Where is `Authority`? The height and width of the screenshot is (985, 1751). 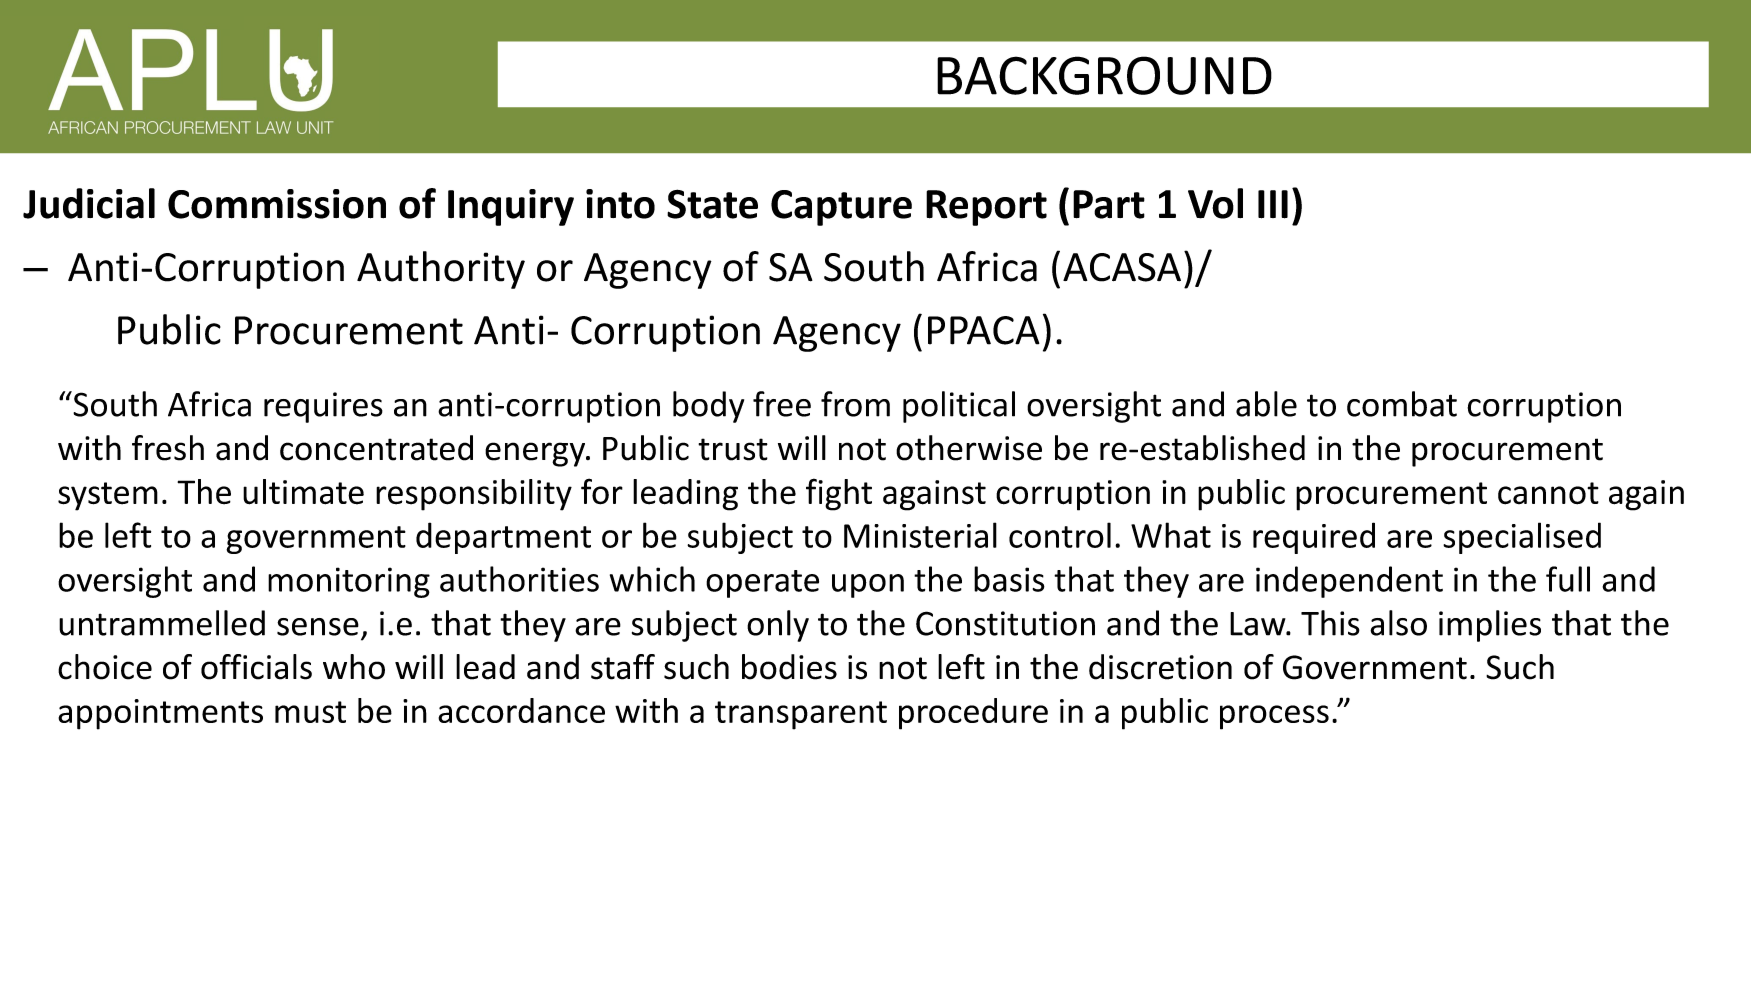
Authority is located at coordinates (441, 270).
